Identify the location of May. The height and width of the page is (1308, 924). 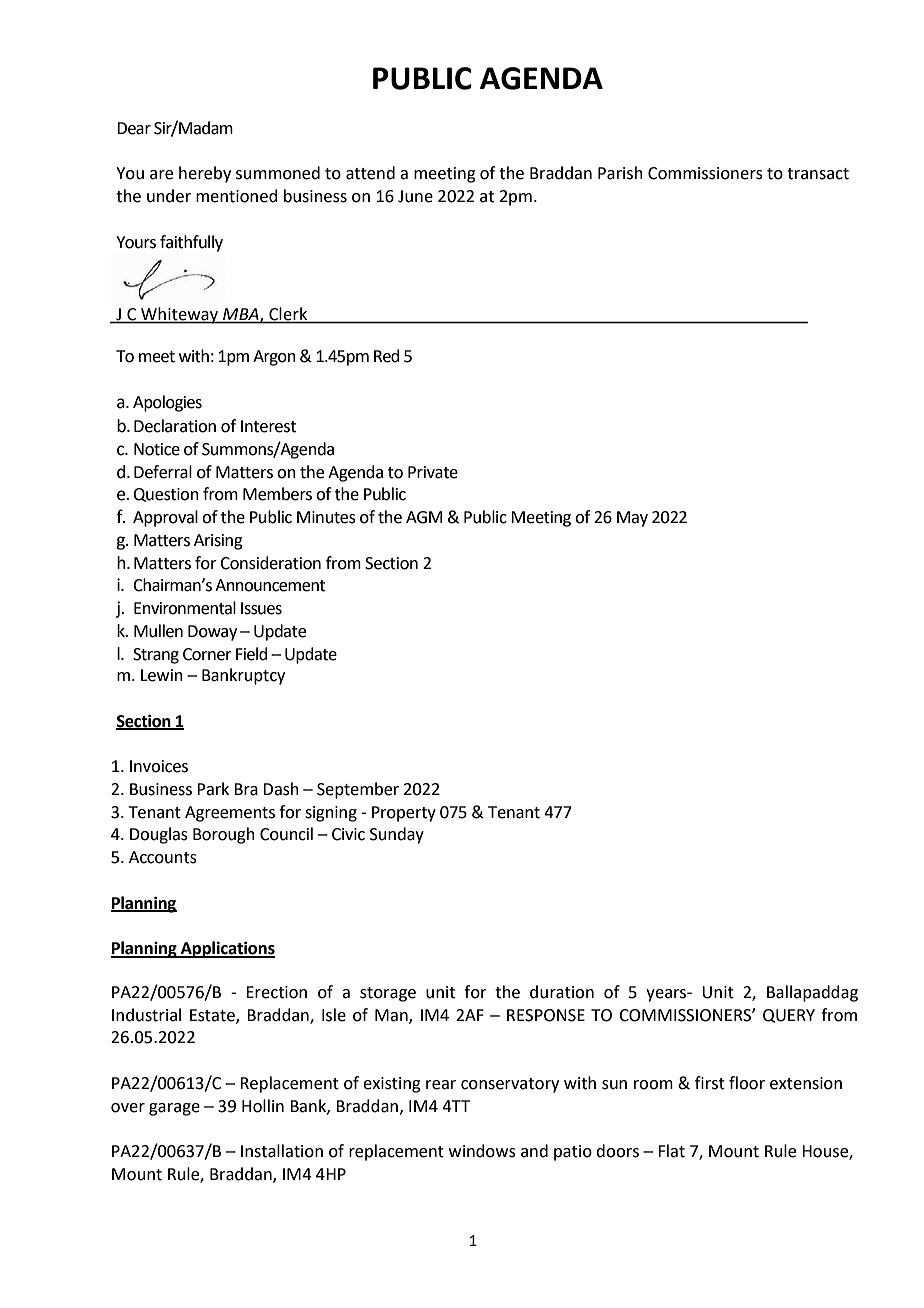
(632, 519).
